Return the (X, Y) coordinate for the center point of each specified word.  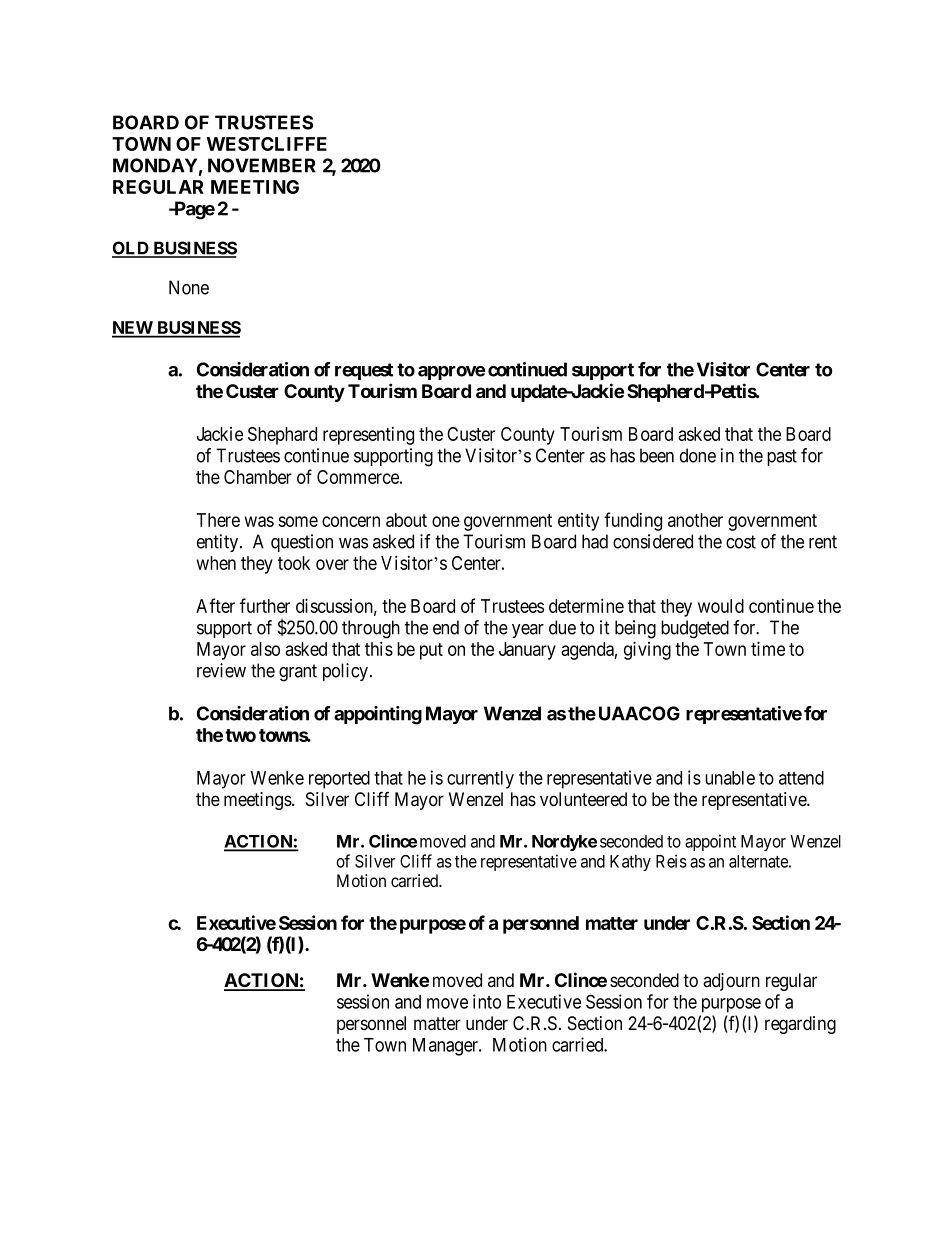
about (406, 520)
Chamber (258, 477)
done (698, 455)
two (240, 735)
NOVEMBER (262, 165)
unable (730, 778)
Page (193, 210)
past (782, 457)
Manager (446, 1047)
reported (339, 780)
